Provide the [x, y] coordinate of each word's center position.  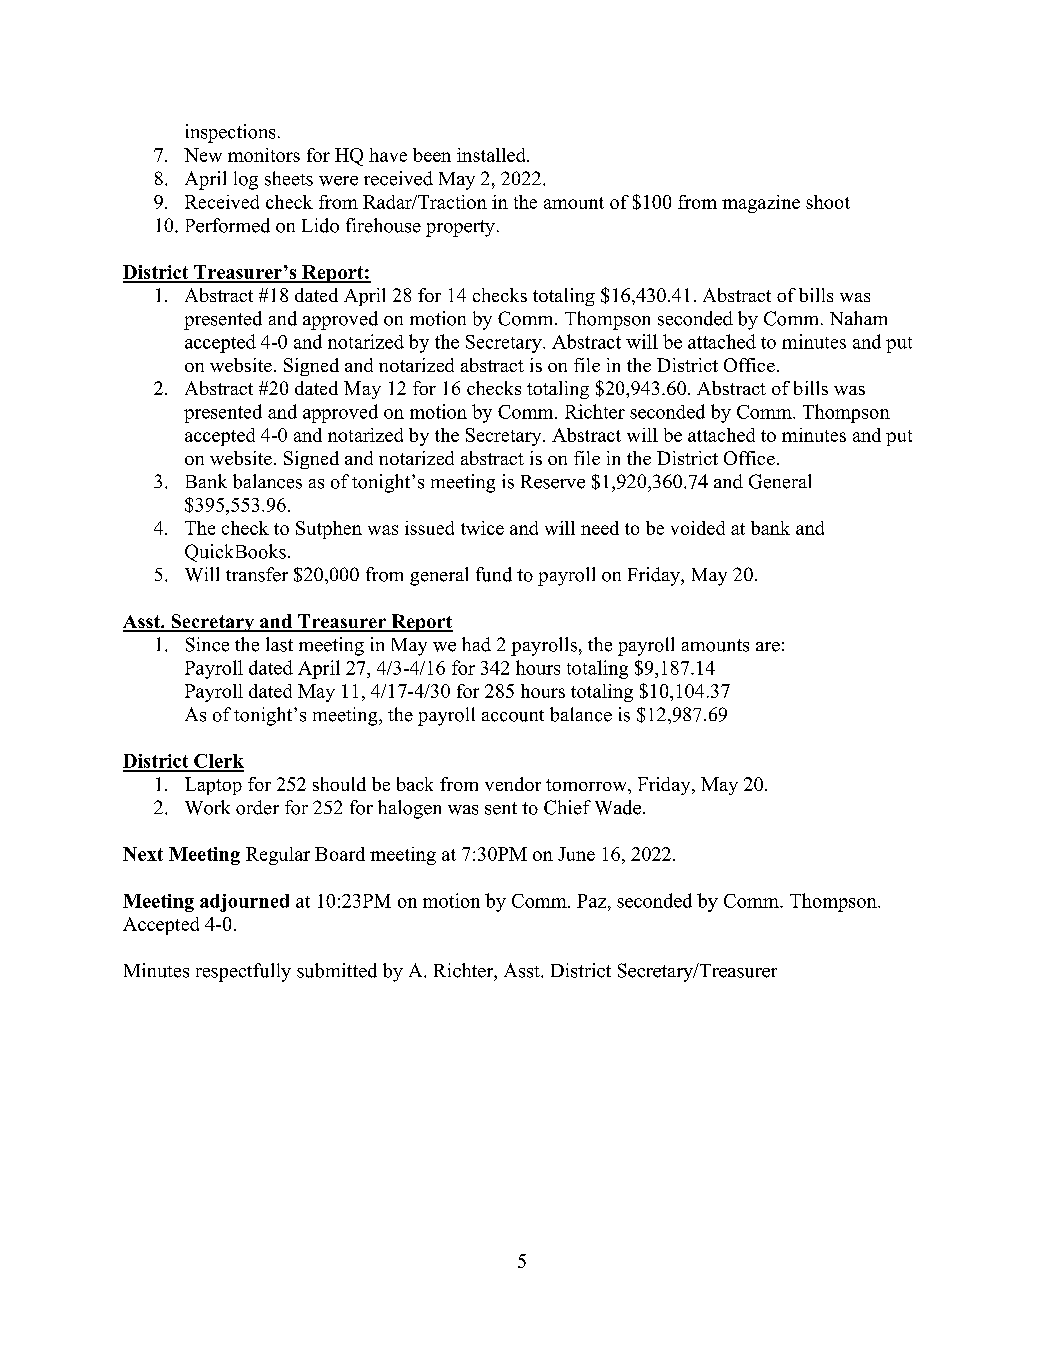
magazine [761, 204]
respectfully [243, 972]
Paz [593, 901]
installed [492, 155]
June [576, 854]
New [203, 155]
